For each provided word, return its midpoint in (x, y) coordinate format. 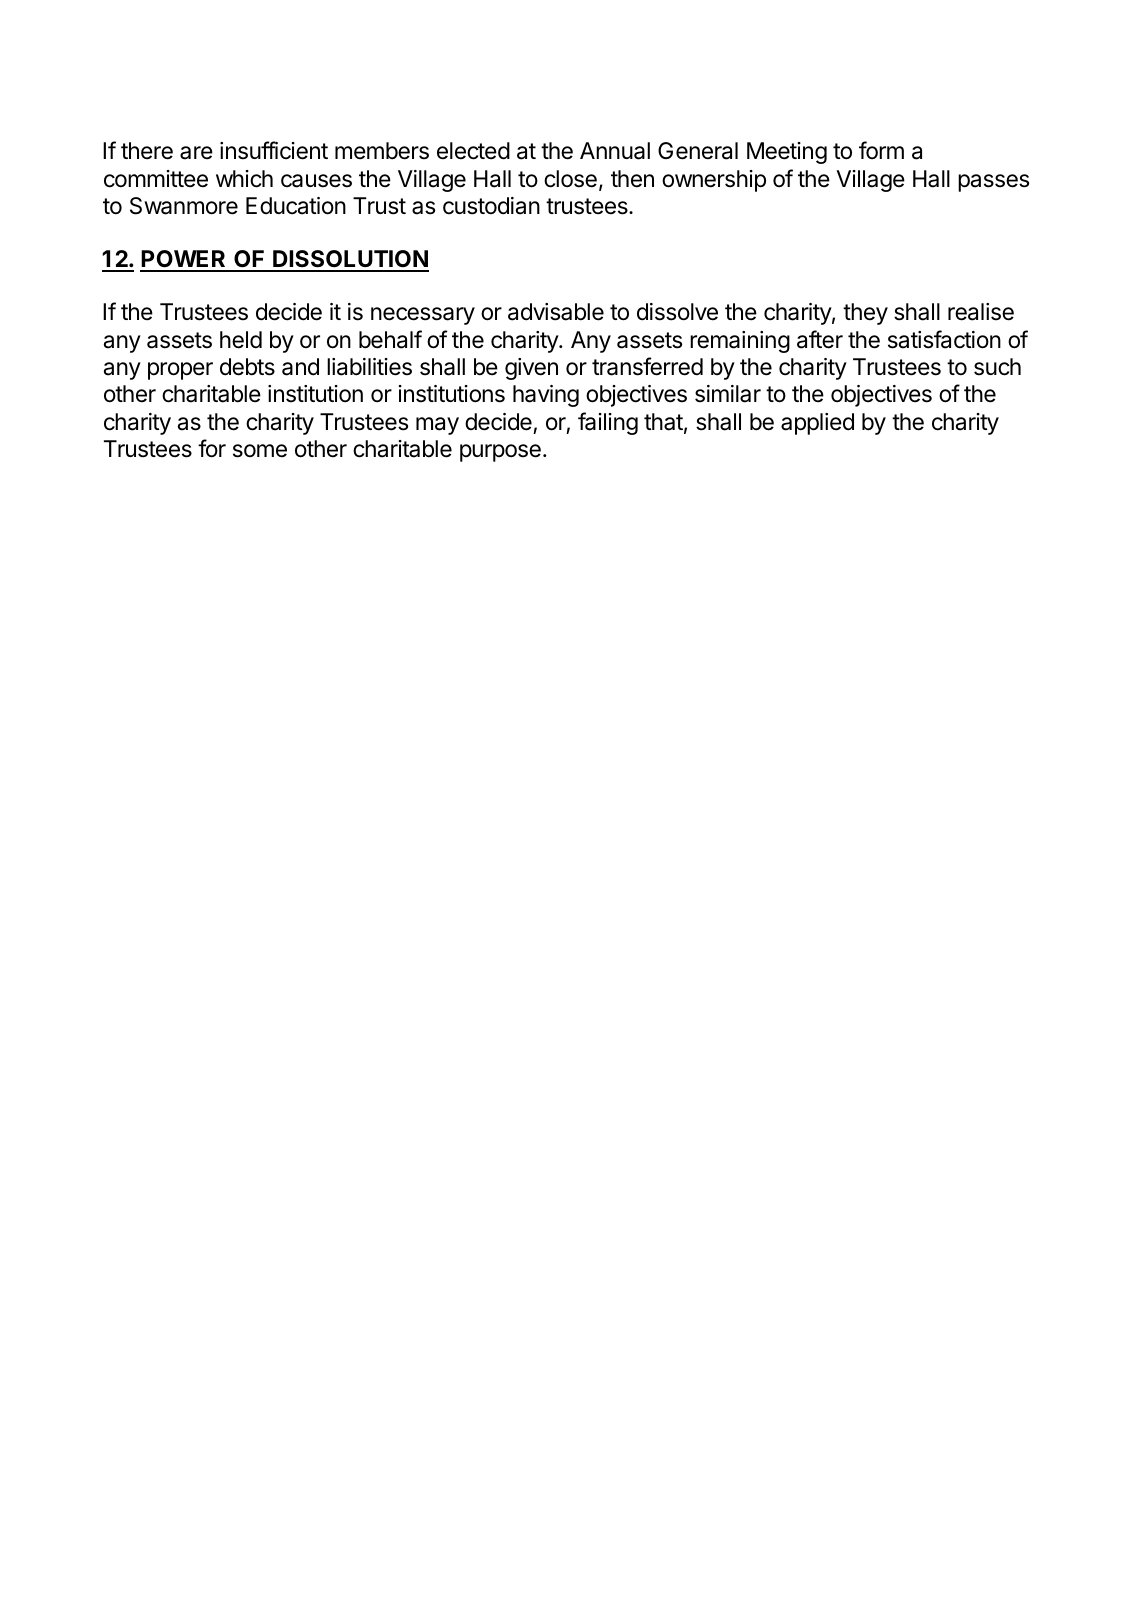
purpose (500, 453)
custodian (491, 206)
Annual (615, 151)
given (531, 369)
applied (817, 424)
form (881, 150)
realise (981, 312)
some (260, 451)
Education (296, 206)
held (241, 340)
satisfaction (944, 339)
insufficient (274, 150)
